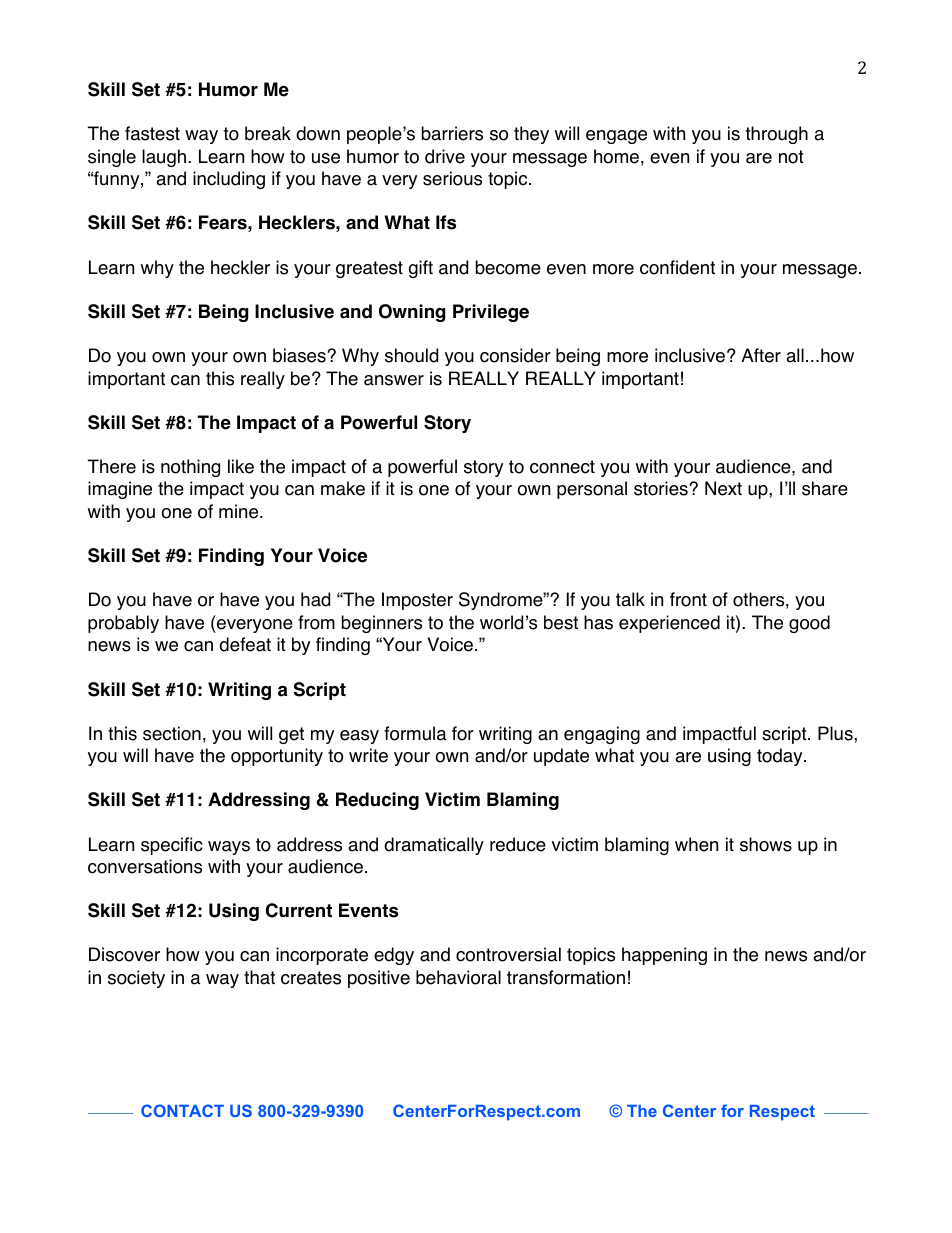  I want to click on CONTACT, so click(182, 1110).
